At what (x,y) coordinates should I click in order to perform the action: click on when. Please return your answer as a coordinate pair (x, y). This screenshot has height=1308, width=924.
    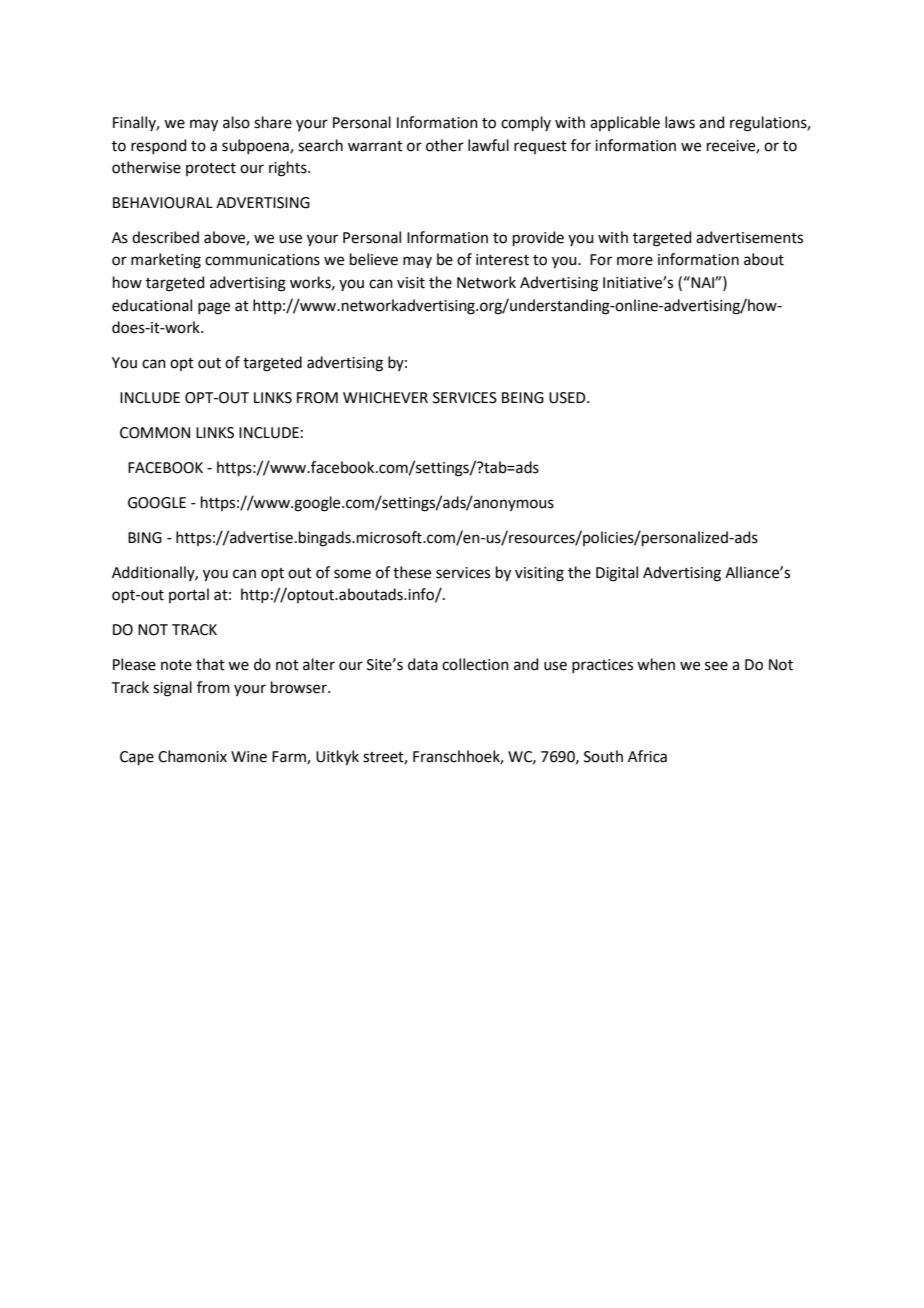
    Looking at the image, I should click on (656, 664).
